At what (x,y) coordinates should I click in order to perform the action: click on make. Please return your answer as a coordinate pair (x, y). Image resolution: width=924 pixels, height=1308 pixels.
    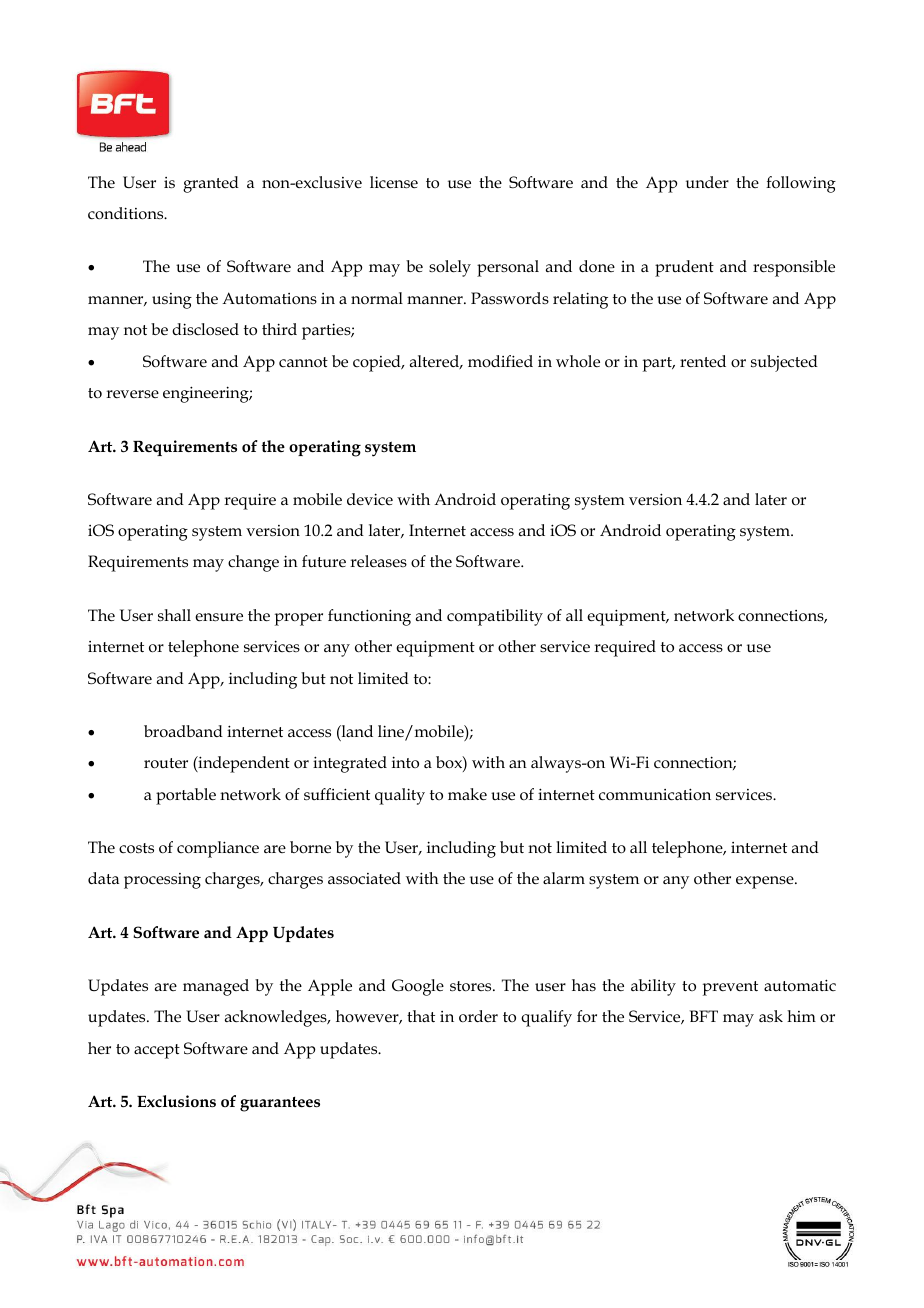
    Looking at the image, I should click on (467, 794).
